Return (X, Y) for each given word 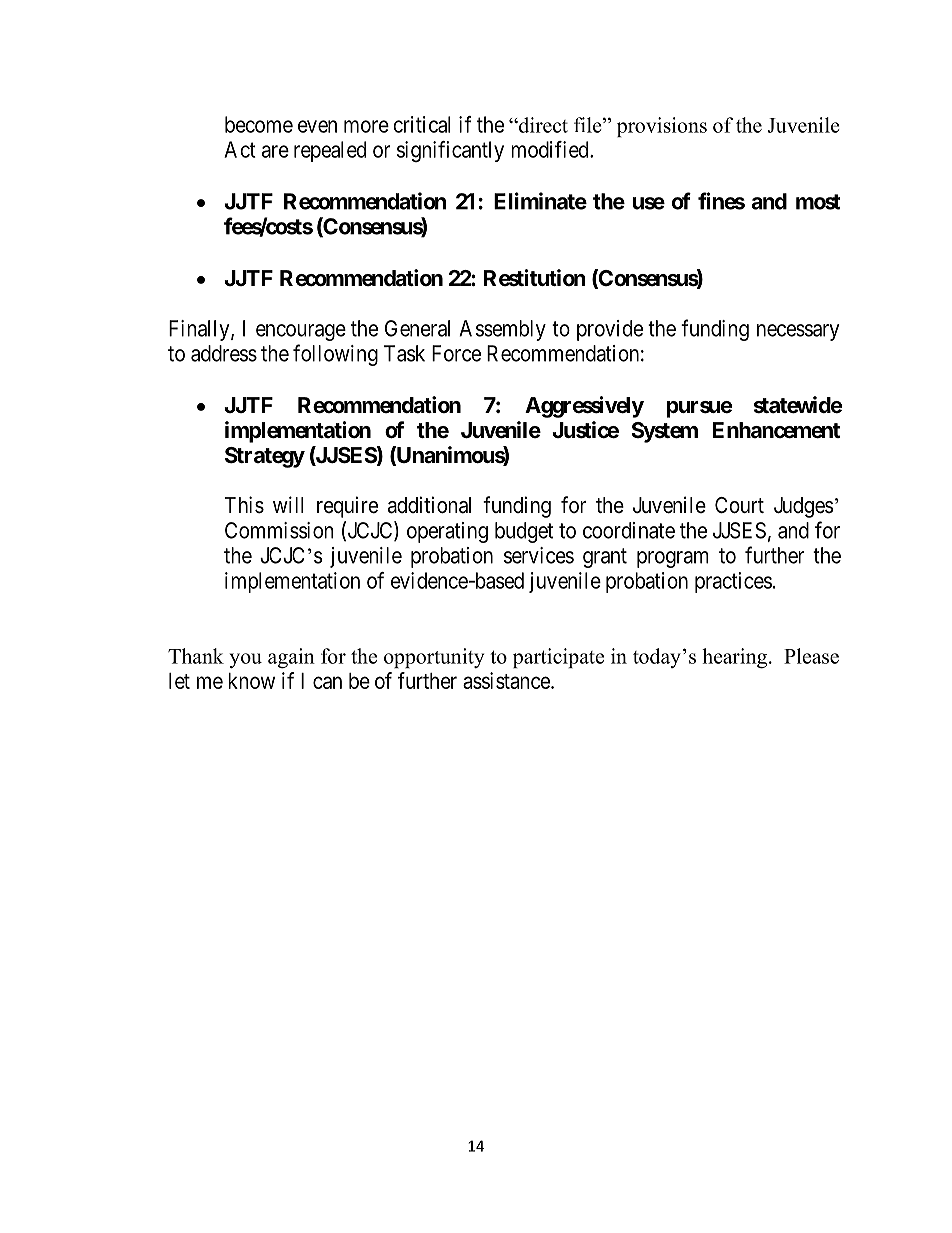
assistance (507, 680)
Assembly (502, 330)
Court (739, 505)
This (244, 505)
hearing (734, 658)
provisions (662, 127)
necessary (798, 332)
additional (429, 505)
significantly (450, 151)
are (275, 151)
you (246, 660)
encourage (301, 332)
